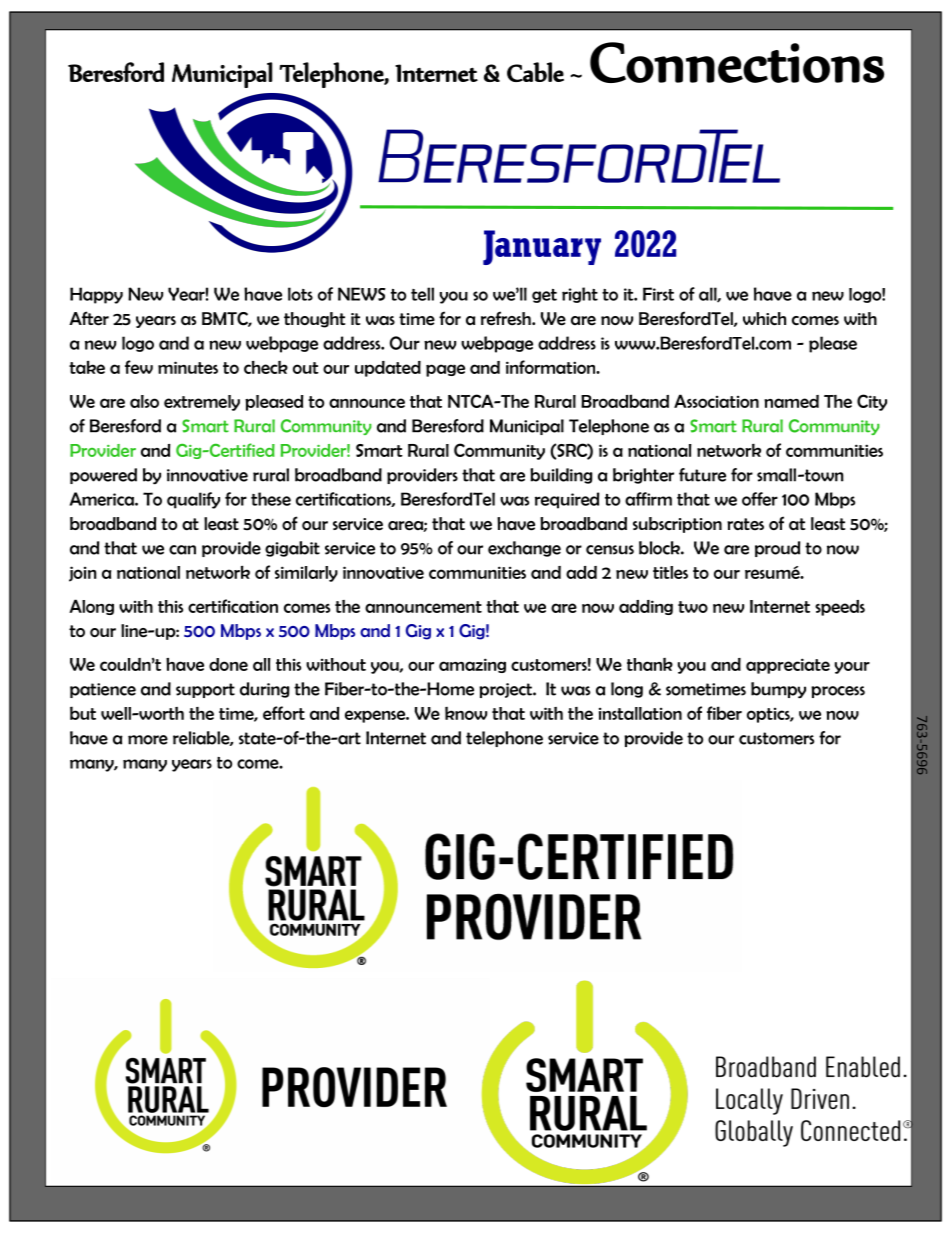 The image size is (952, 1233). I want to click on named, so click(791, 401).
